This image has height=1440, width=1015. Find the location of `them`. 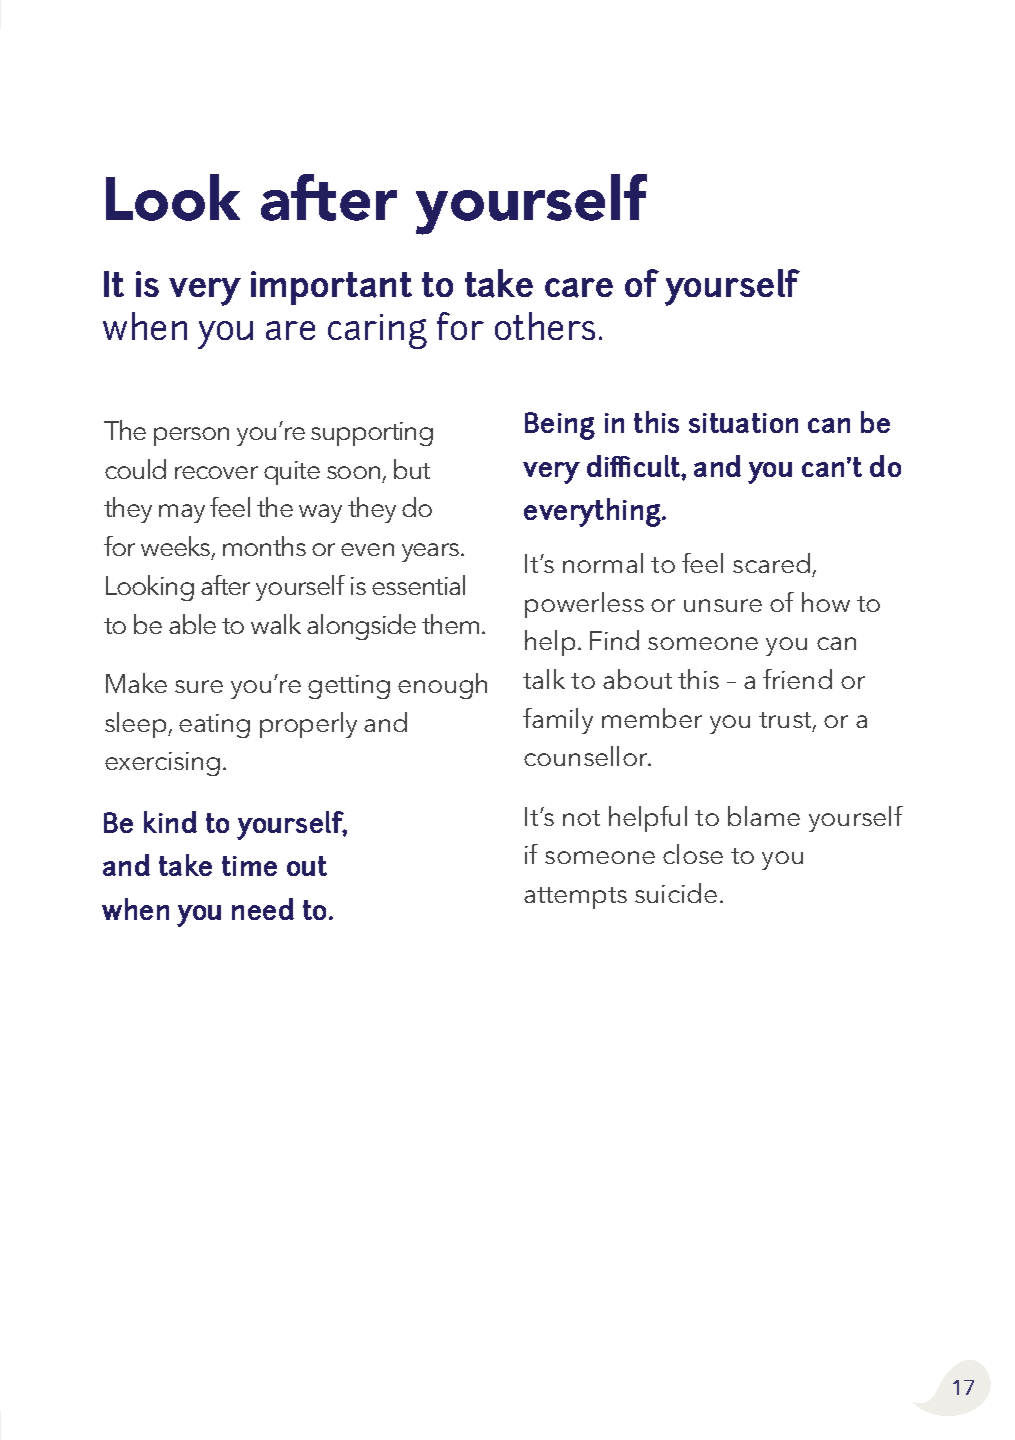

them is located at coordinates (450, 624).
